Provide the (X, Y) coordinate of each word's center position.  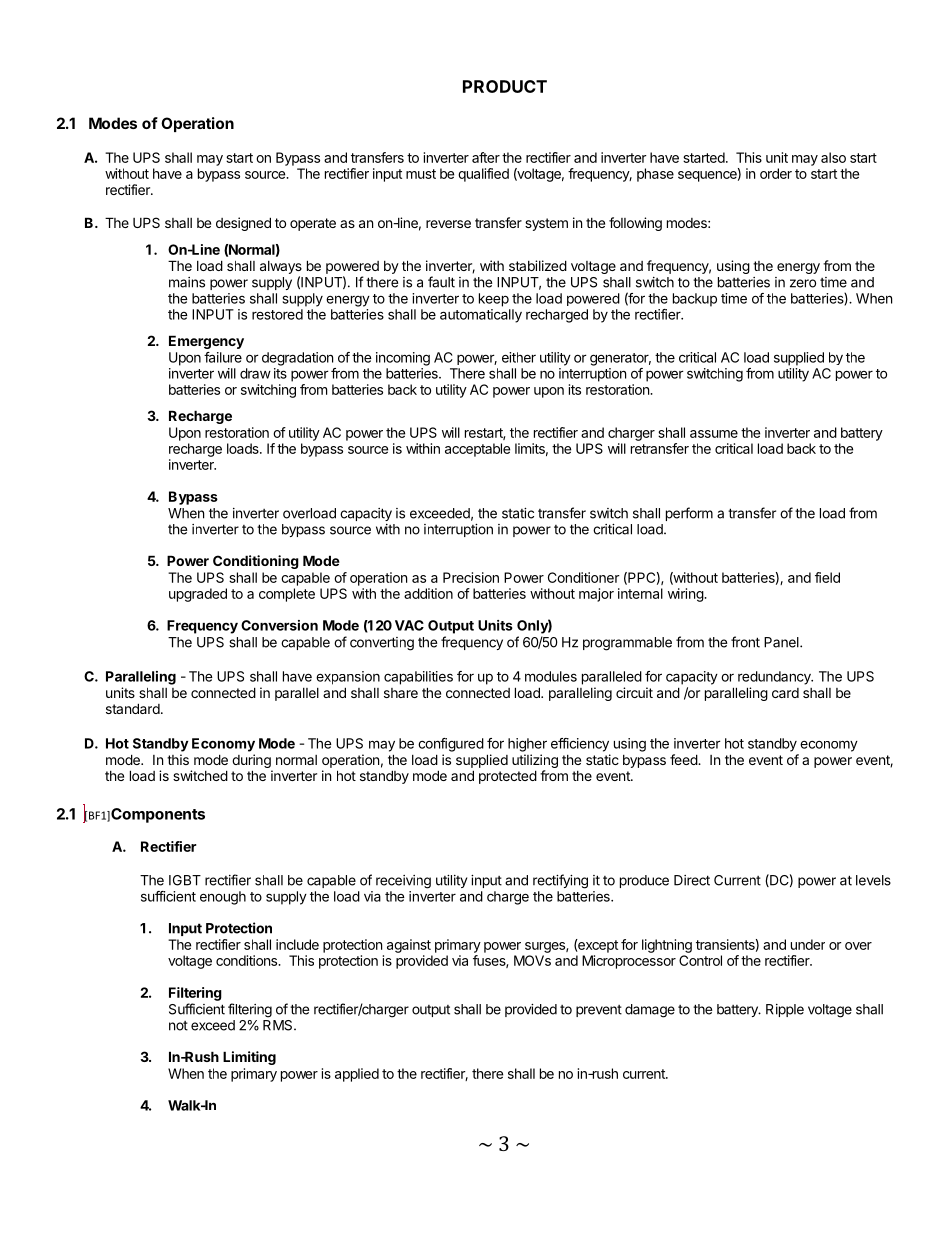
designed (243, 224)
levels (873, 880)
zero (803, 283)
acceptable (477, 450)
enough (223, 898)
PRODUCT (505, 86)
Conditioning (256, 562)
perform (689, 514)
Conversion (279, 625)
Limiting (249, 1058)
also (833, 157)
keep (494, 300)
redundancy (775, 678)
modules (551, 676)
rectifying (560, 881)
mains (187, 282)
